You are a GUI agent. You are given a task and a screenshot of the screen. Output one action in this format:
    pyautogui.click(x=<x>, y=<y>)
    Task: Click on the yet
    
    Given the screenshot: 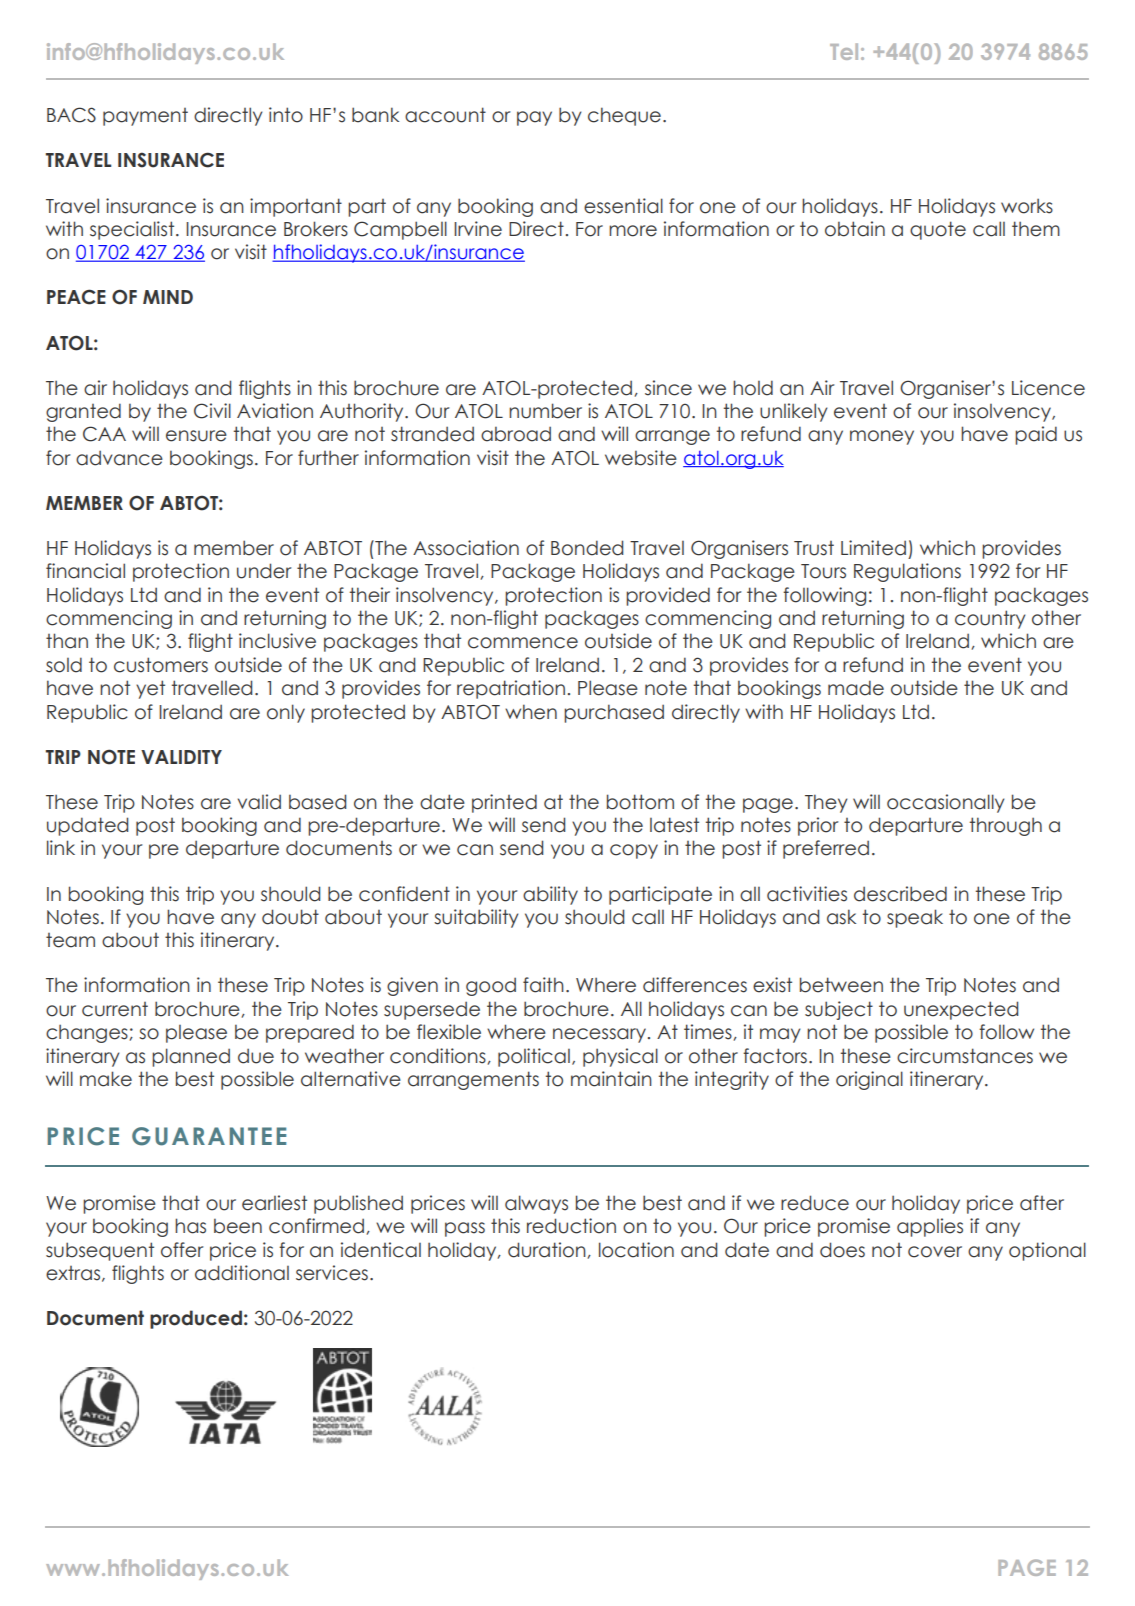 What is the action you would take?
    pyautogui.click(x=150, y=689)
